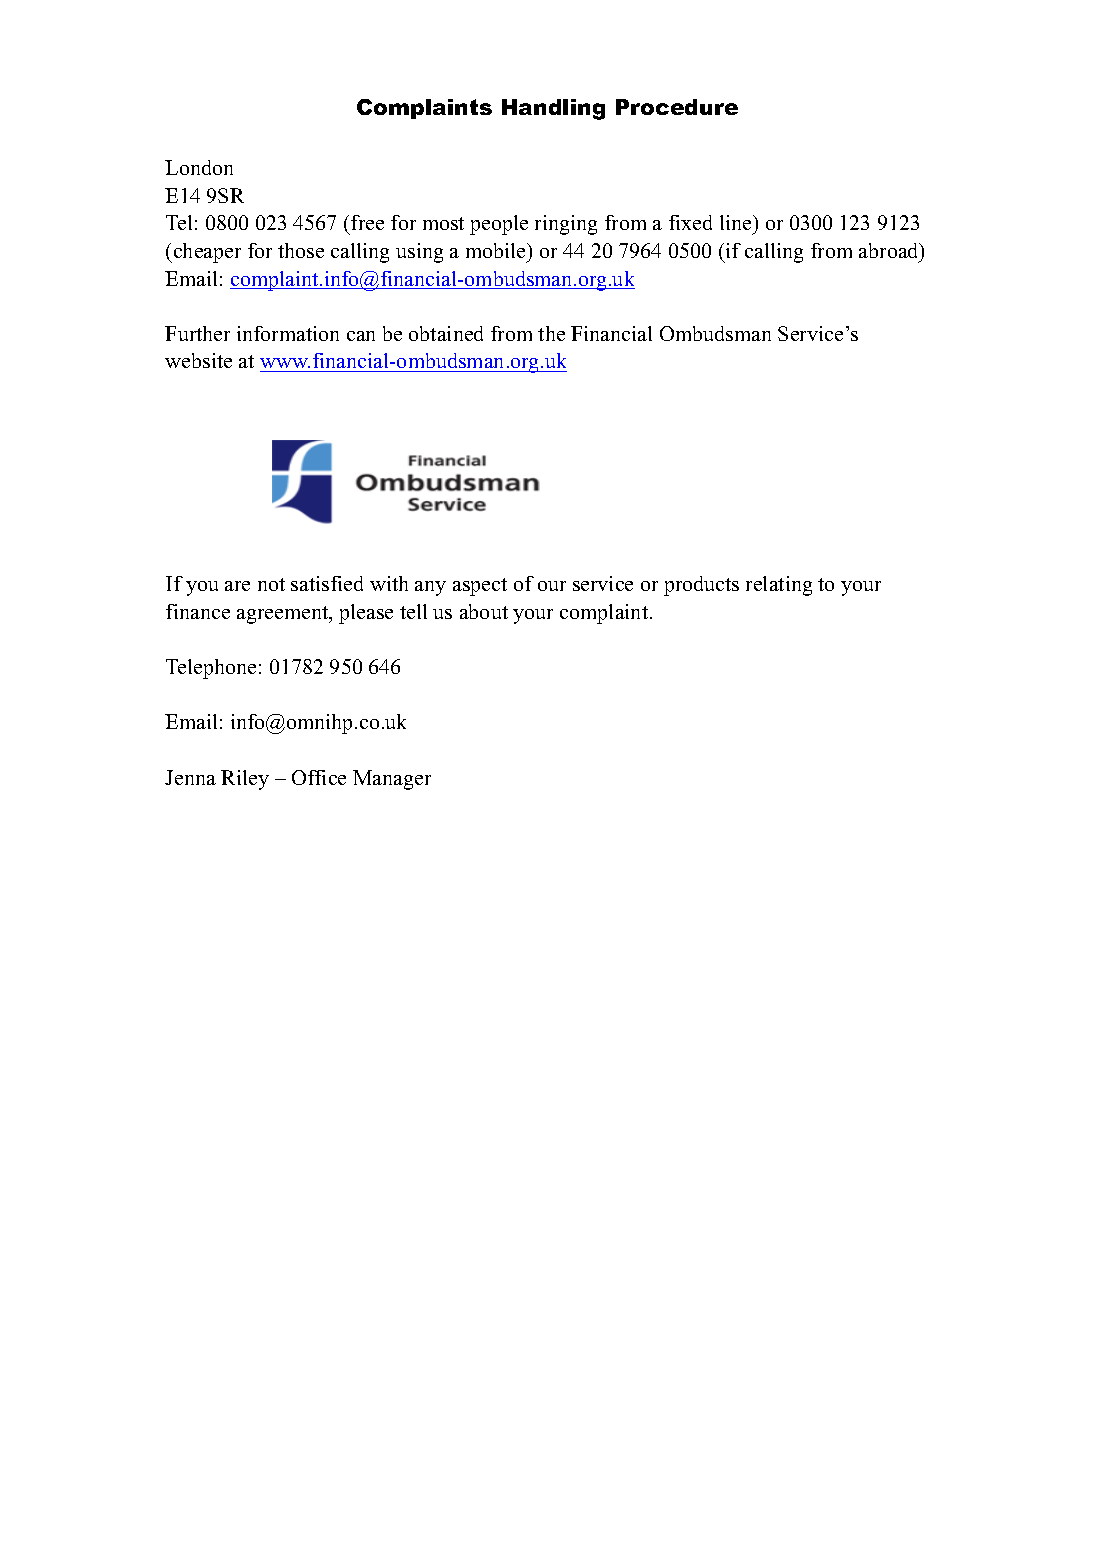  I want to click on website, so click(198, 360).
